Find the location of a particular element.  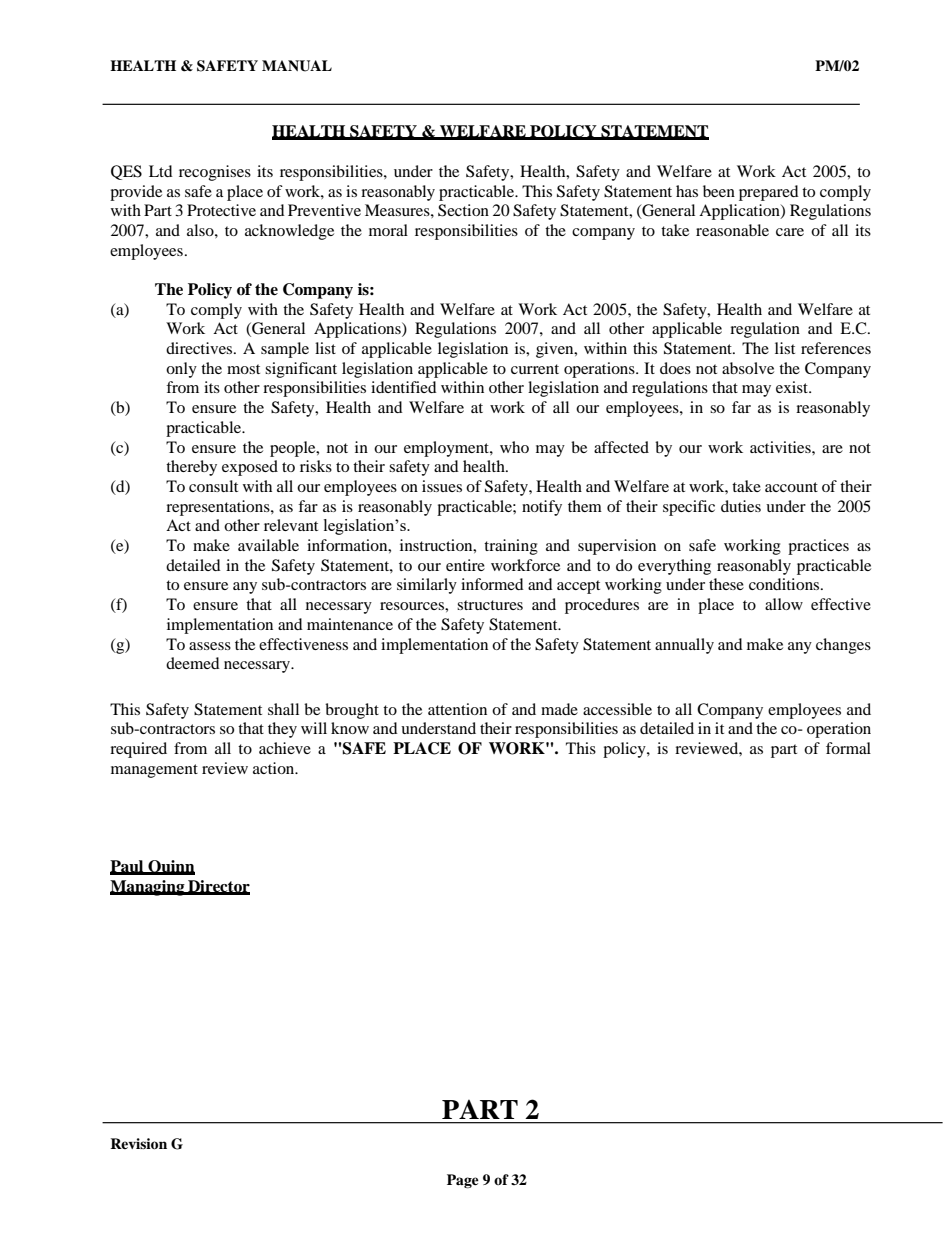

who is located at coordinates (514, 447).
